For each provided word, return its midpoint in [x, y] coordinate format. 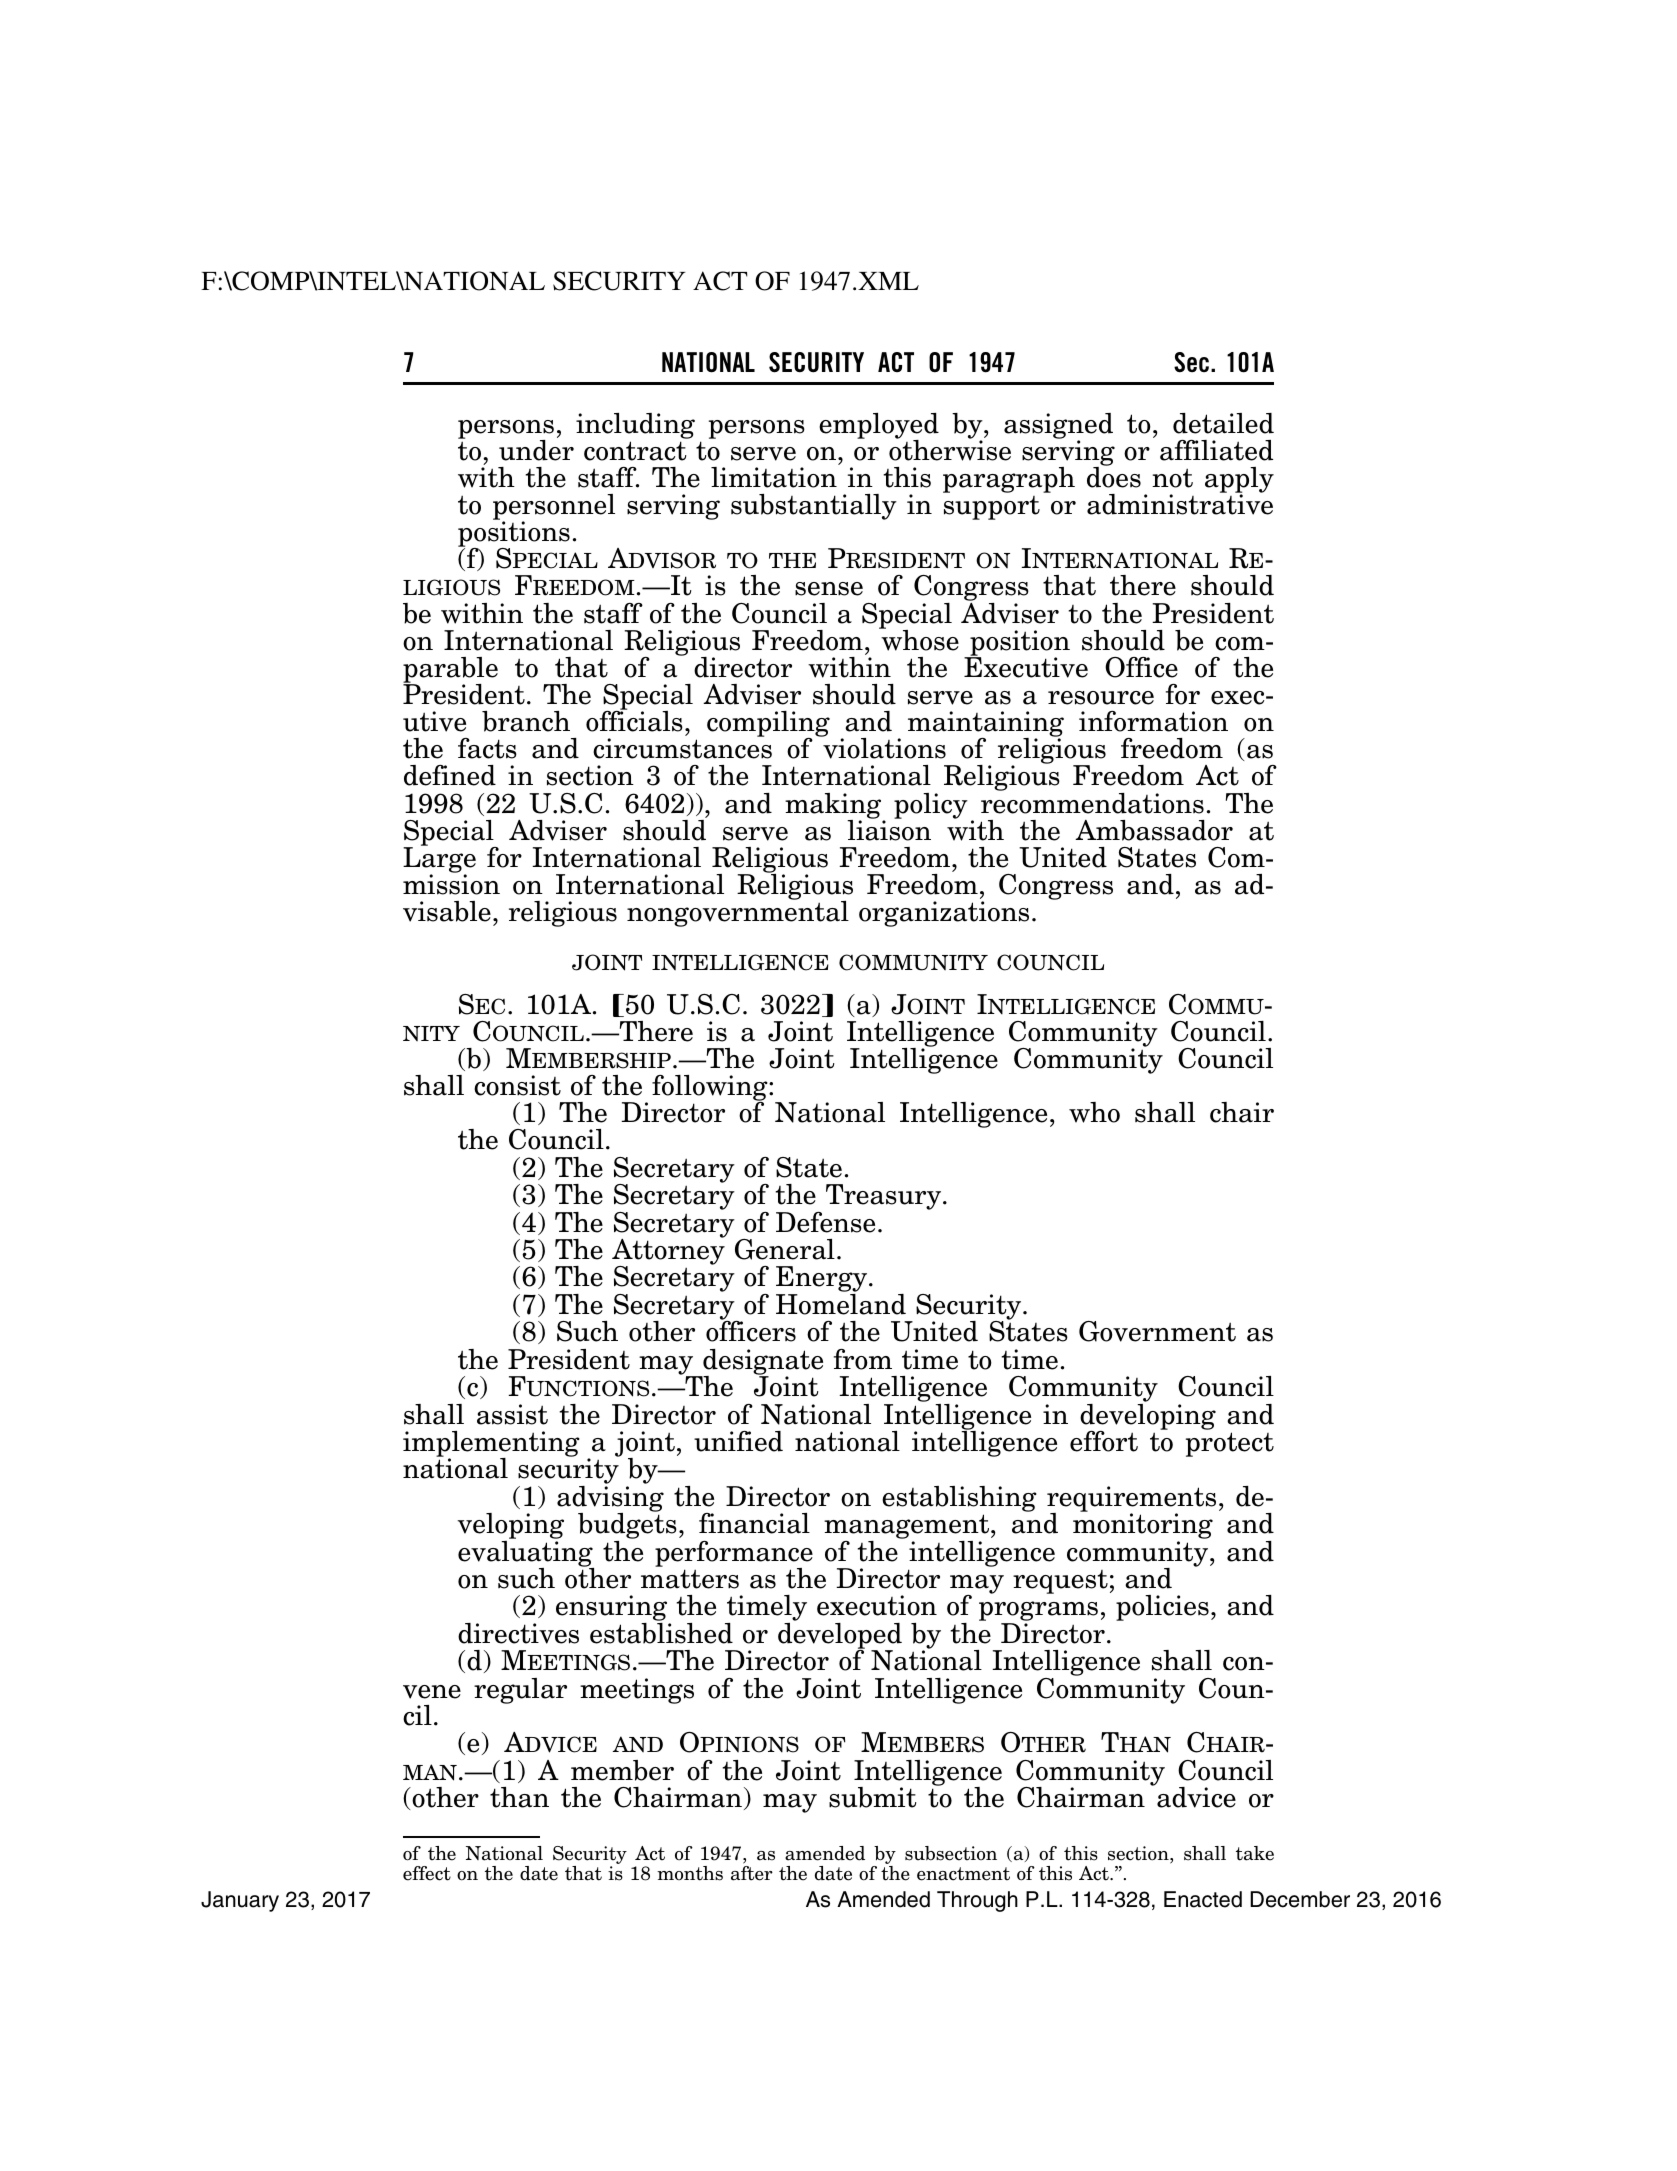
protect [1230, 1444]
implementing [491, 1445]
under [536, 450]
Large [439, 860]
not [1172, 478]
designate [762, 1363]
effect [427, 1873]
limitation [774, 477]
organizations [944, 914]
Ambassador [1154, 830]
